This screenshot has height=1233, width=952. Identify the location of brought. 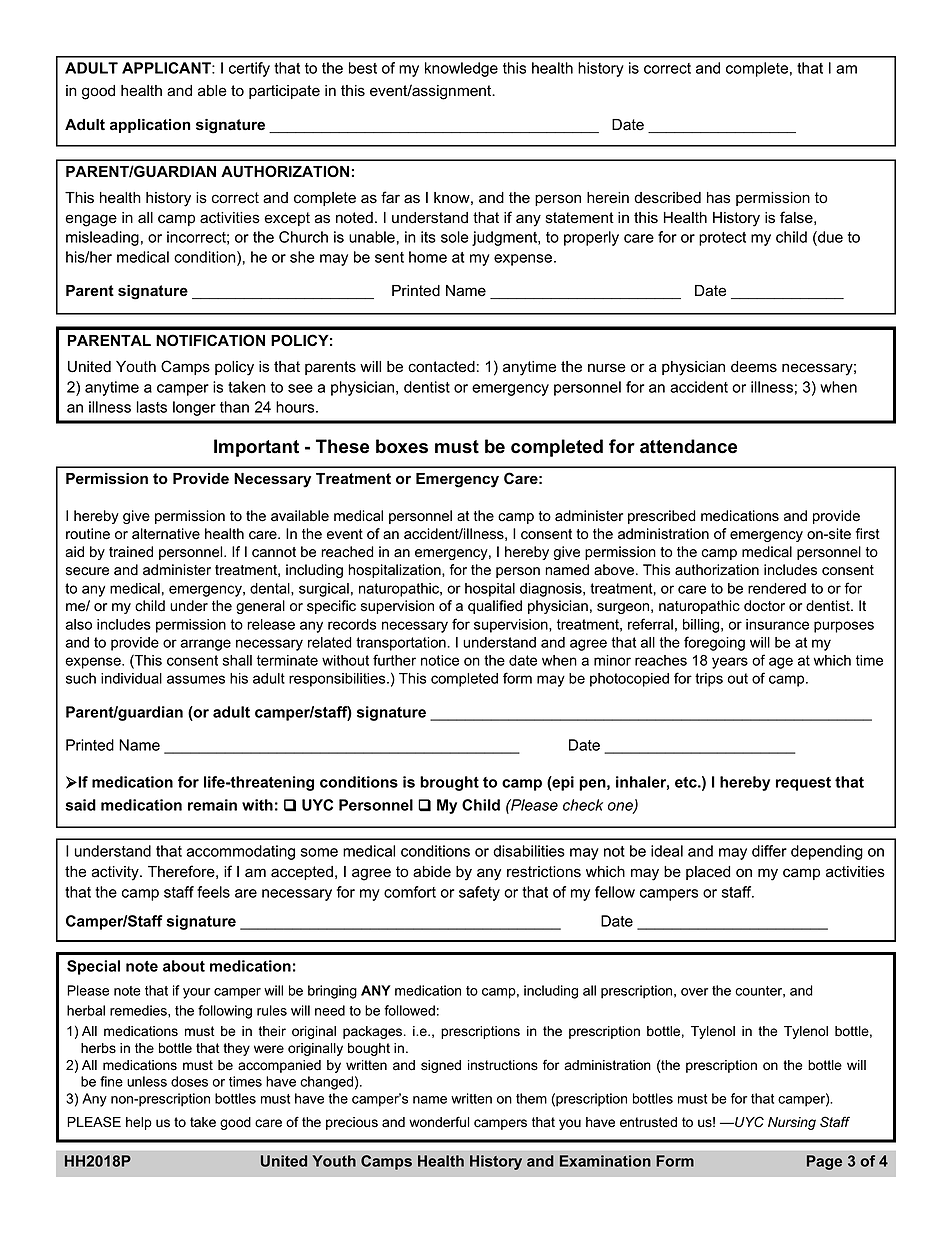
(449, 783).
